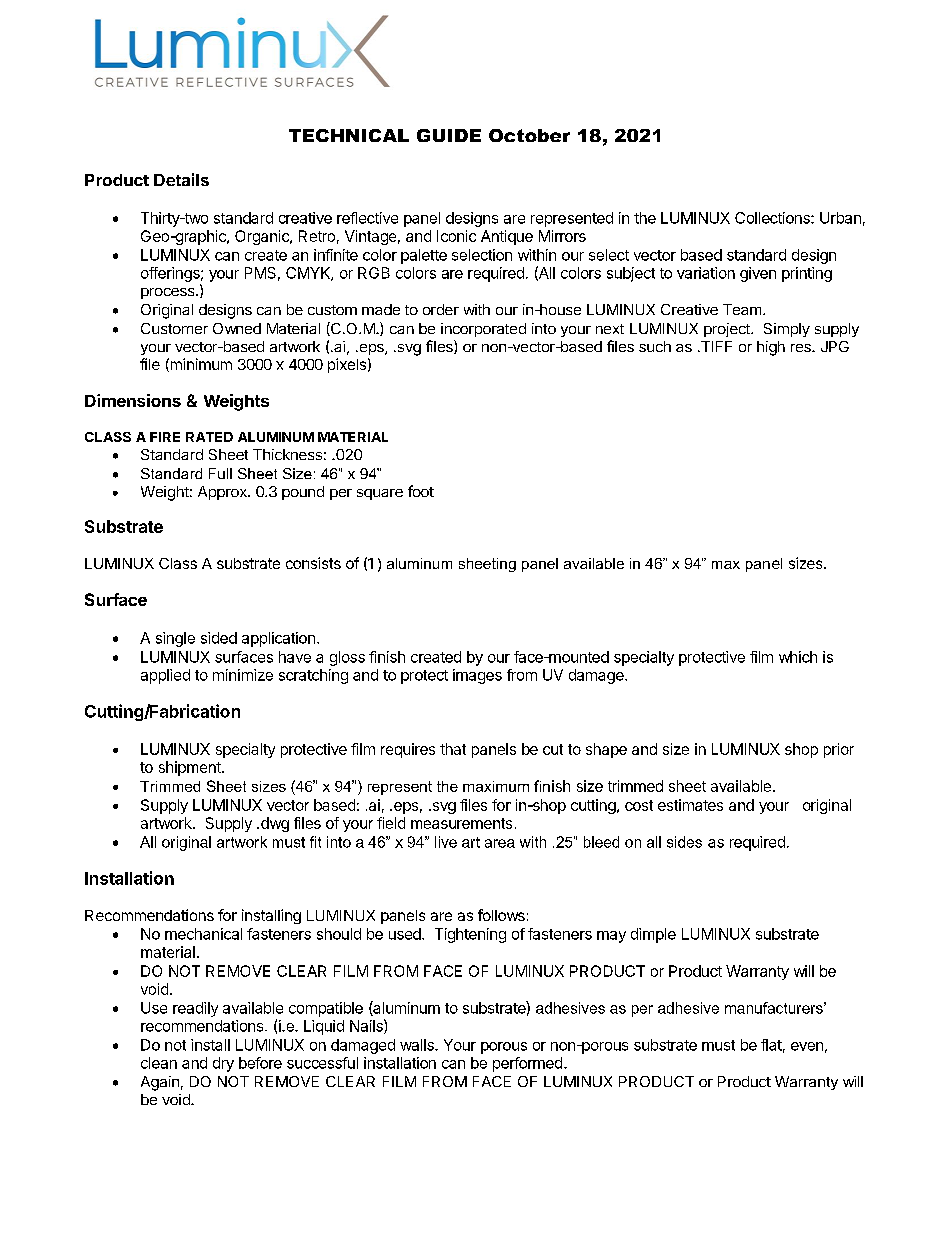 The width and height of the image is (952, 1233). I want to click on sided, so click(219, 638).
